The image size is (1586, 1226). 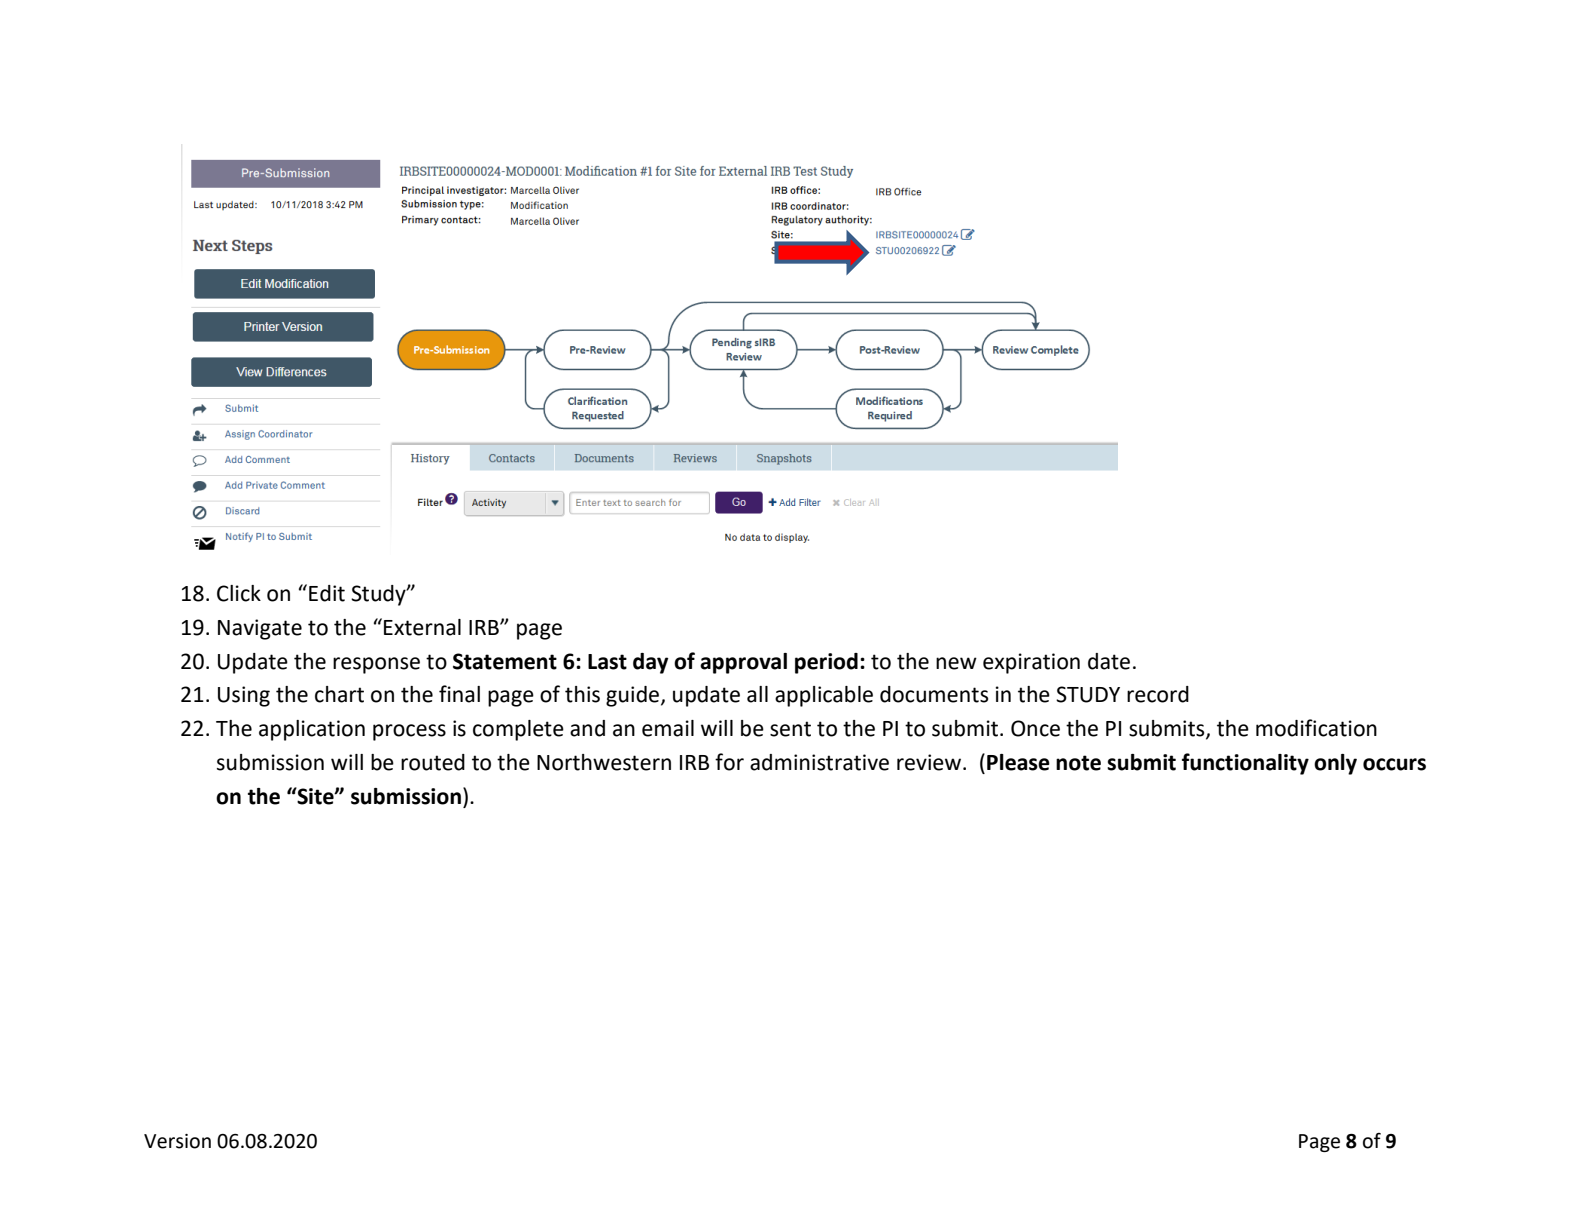 I want to click on occurs, so click(x=1394, y=764).
